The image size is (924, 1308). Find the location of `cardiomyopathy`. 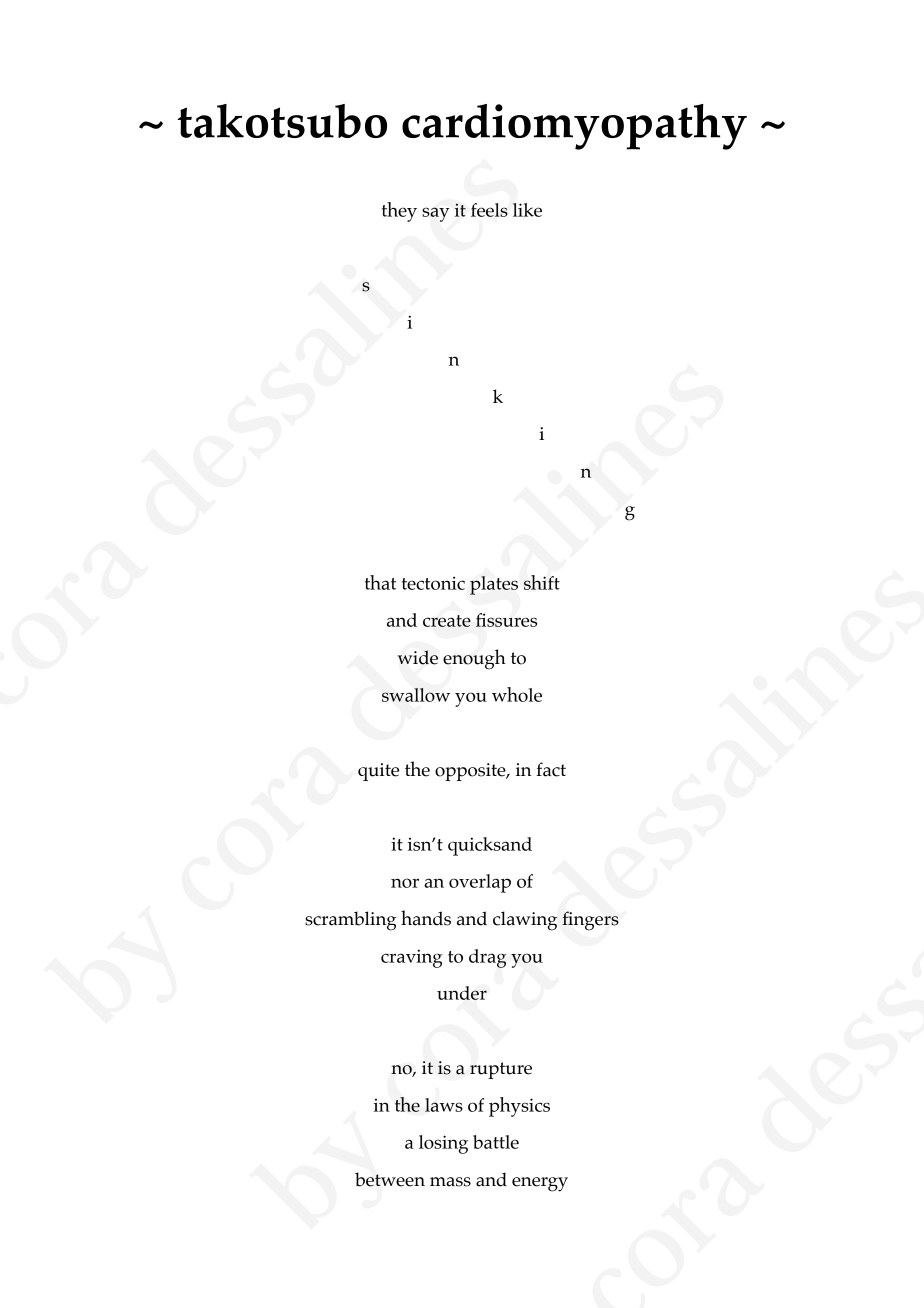

cardiomyopathy is located at coordinates (574, 127).
